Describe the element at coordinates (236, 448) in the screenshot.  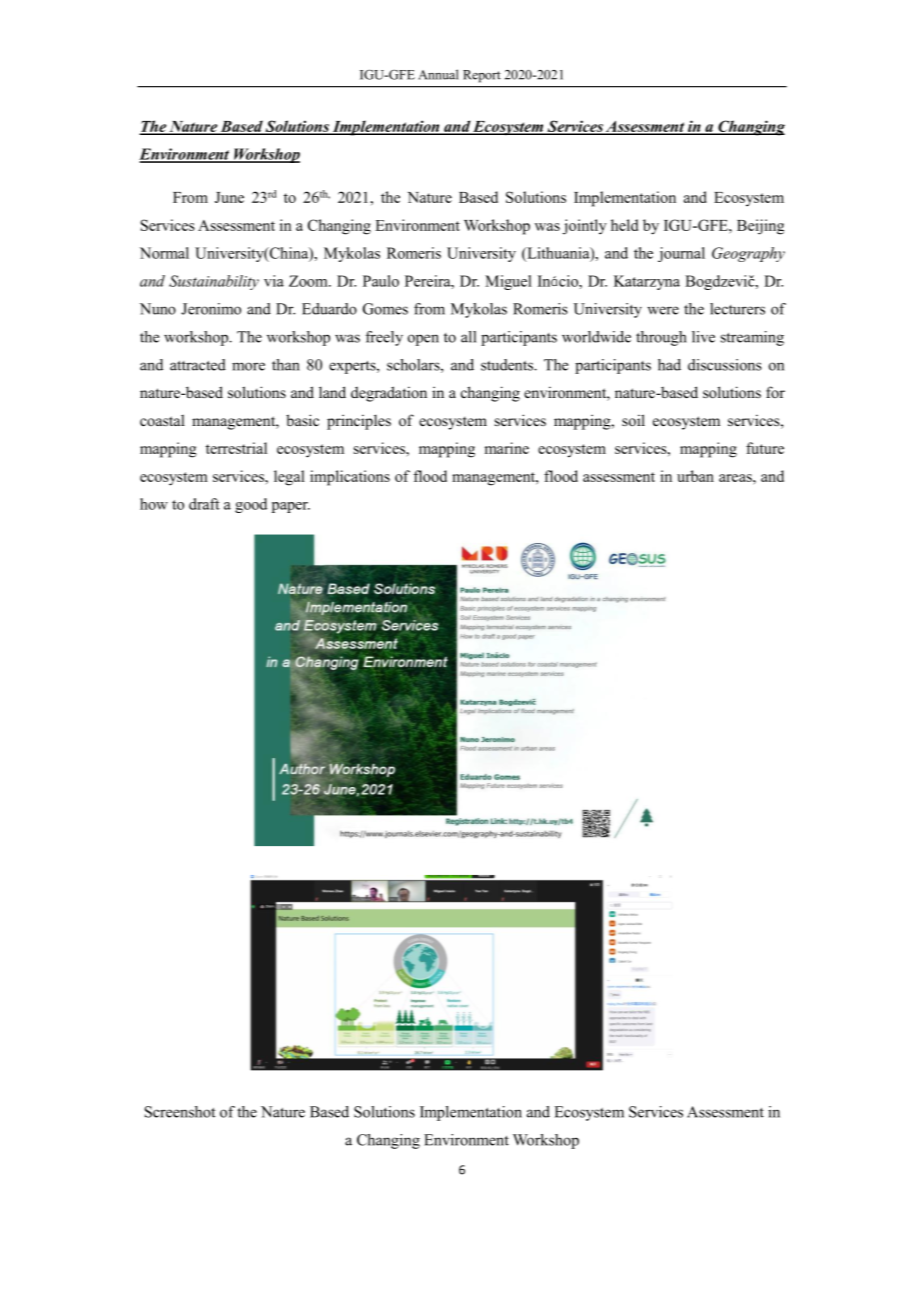
I see `terrestrial` at that location.
